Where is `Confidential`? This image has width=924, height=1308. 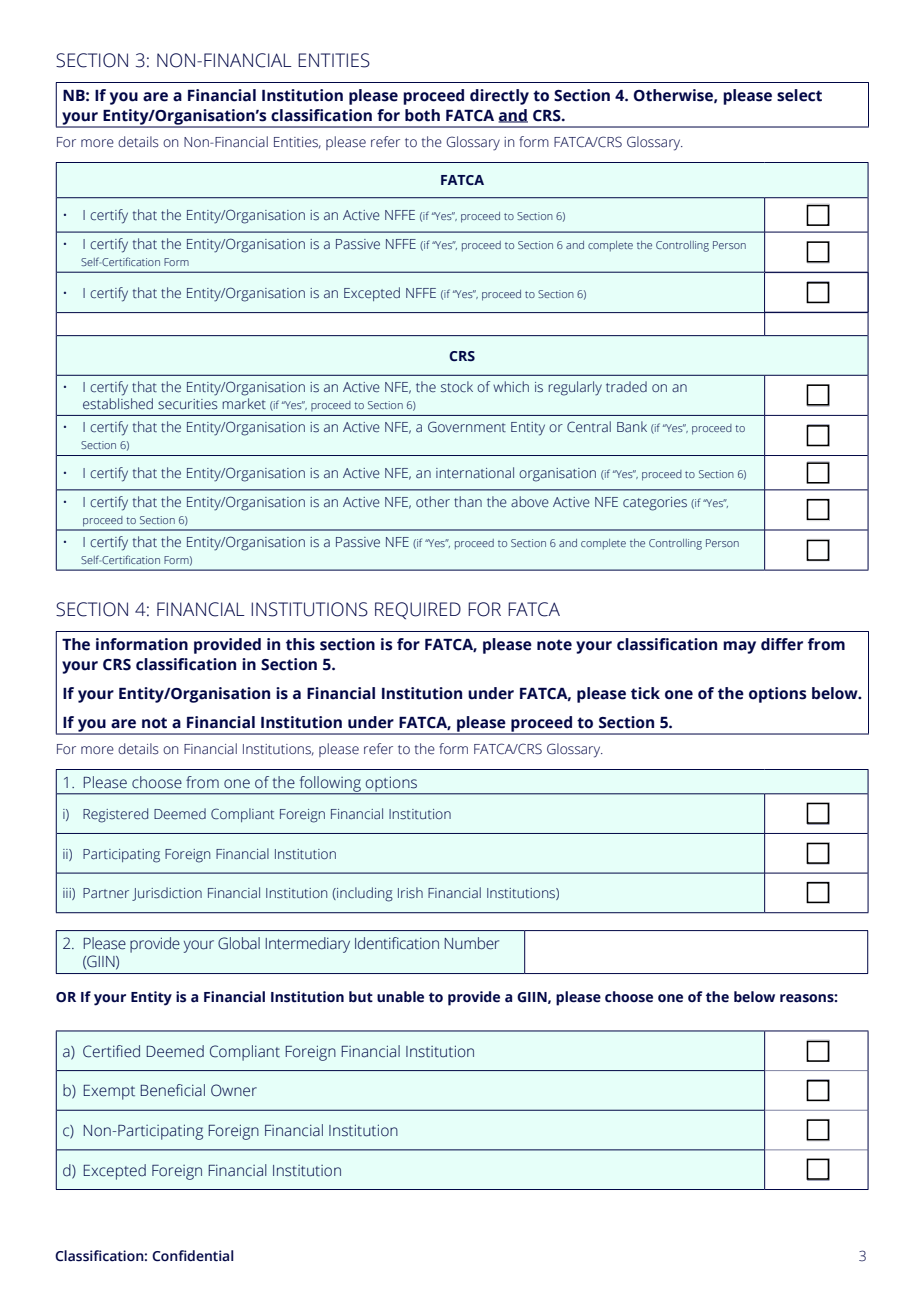
Confidential is located at coordinates (192, 1256).
